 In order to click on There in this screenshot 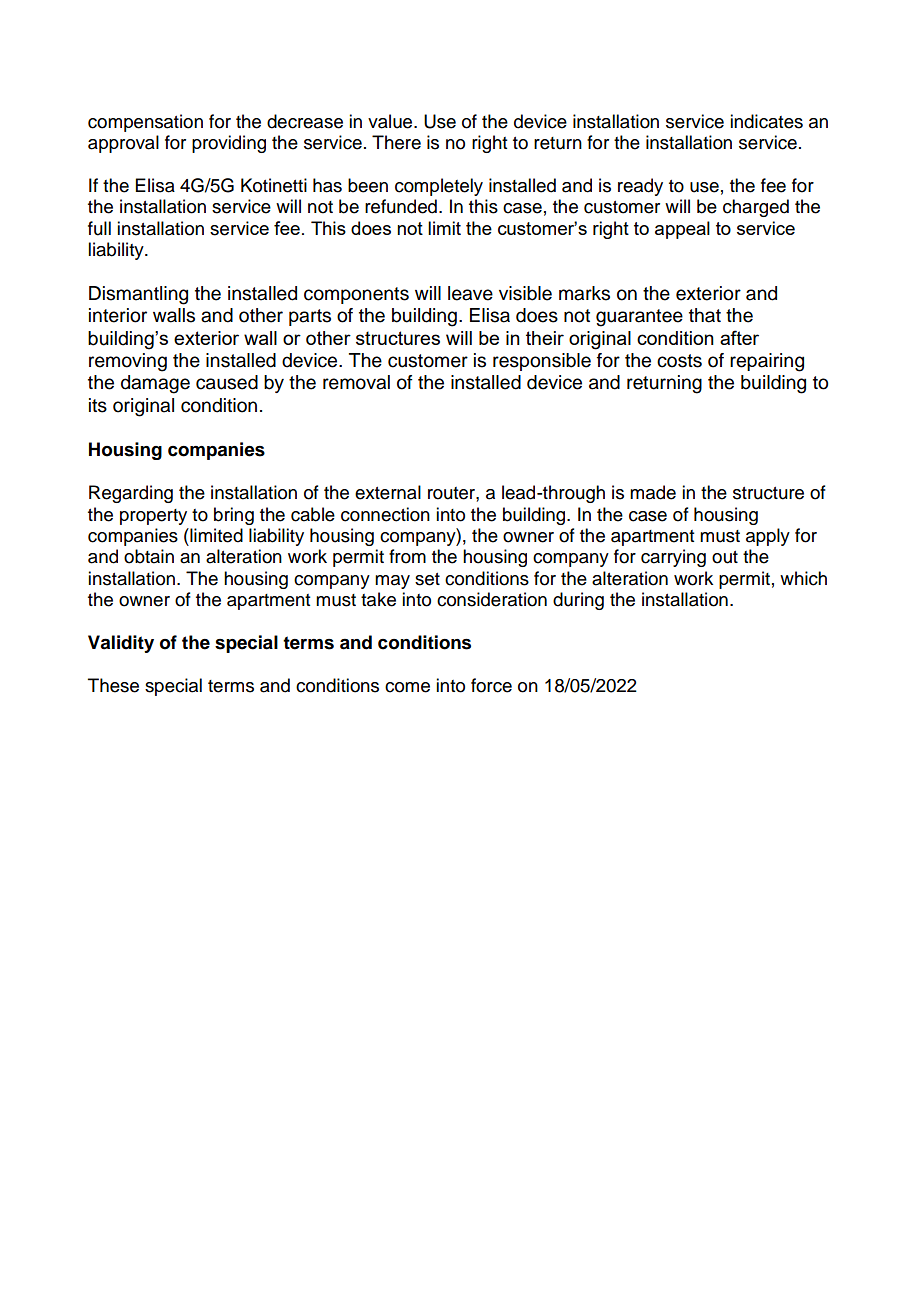, I will do `click(396, 142)`.
